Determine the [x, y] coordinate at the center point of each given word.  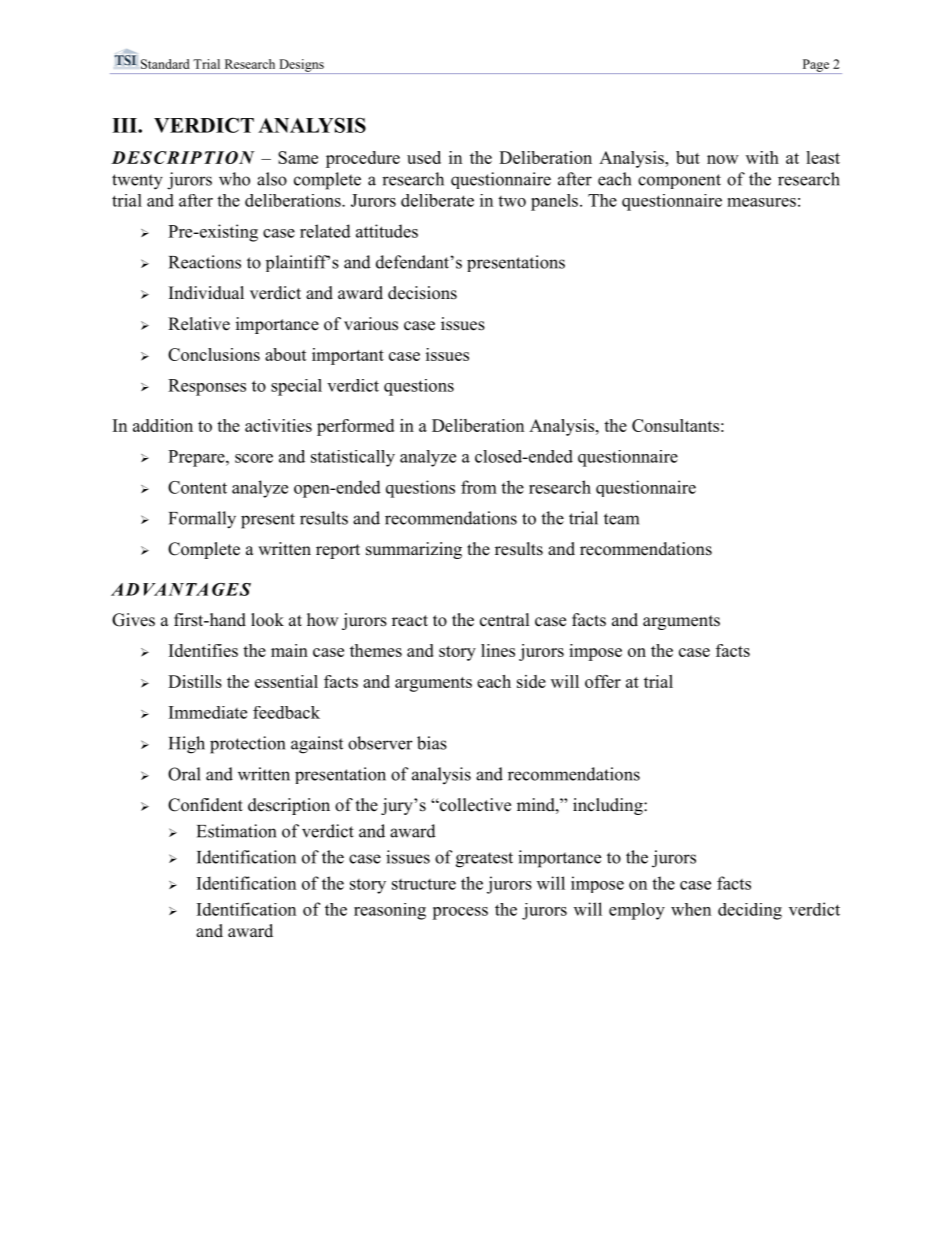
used [424, 157]
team [621, 519]
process [460, 913]
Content [197, 487]
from [479, 487]
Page [816, 66]
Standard [165, 64]
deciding [750, 911]
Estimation [236, 831]
